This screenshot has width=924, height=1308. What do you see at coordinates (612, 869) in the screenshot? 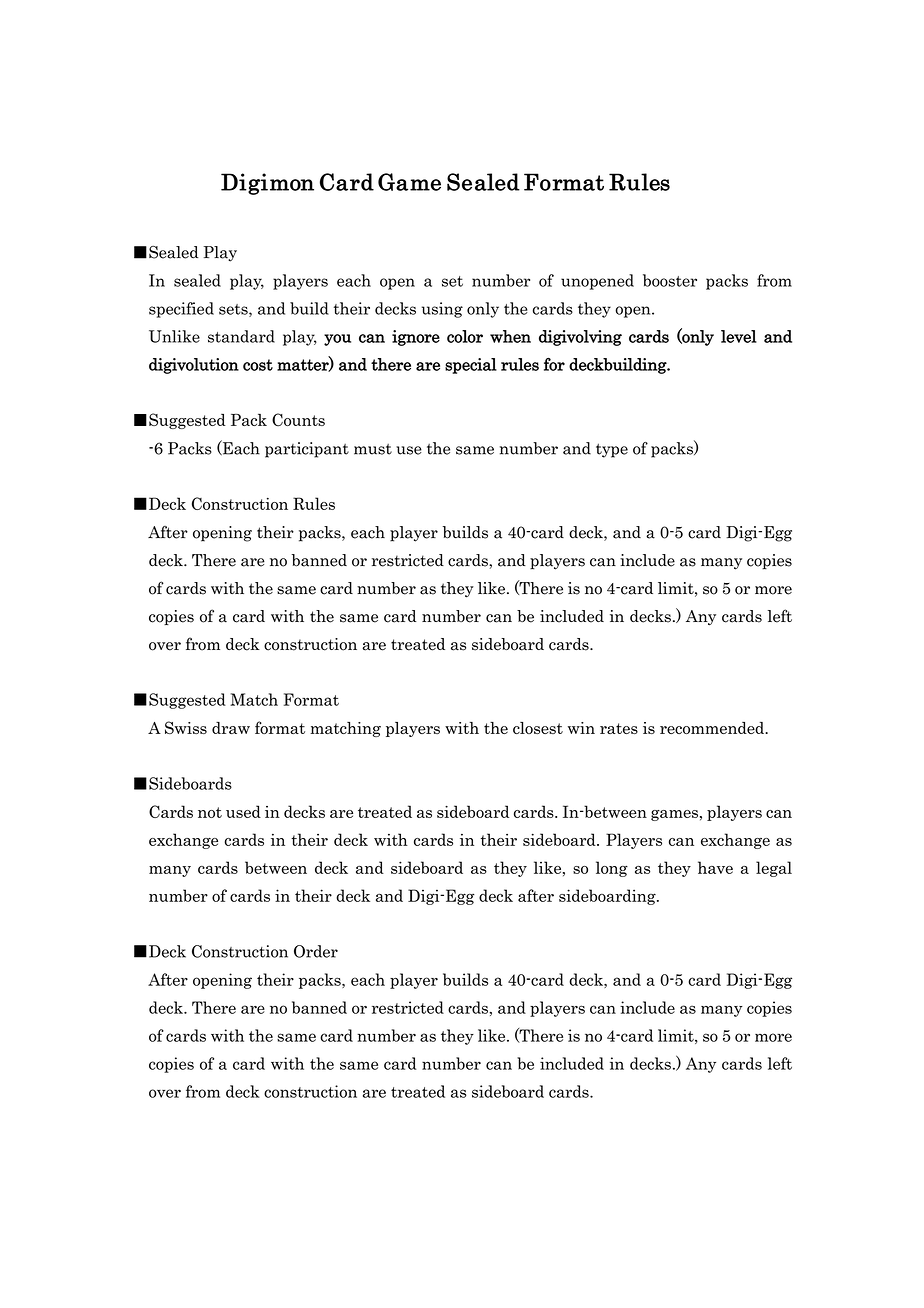
I see `long` at bounding box center [612, 869].
